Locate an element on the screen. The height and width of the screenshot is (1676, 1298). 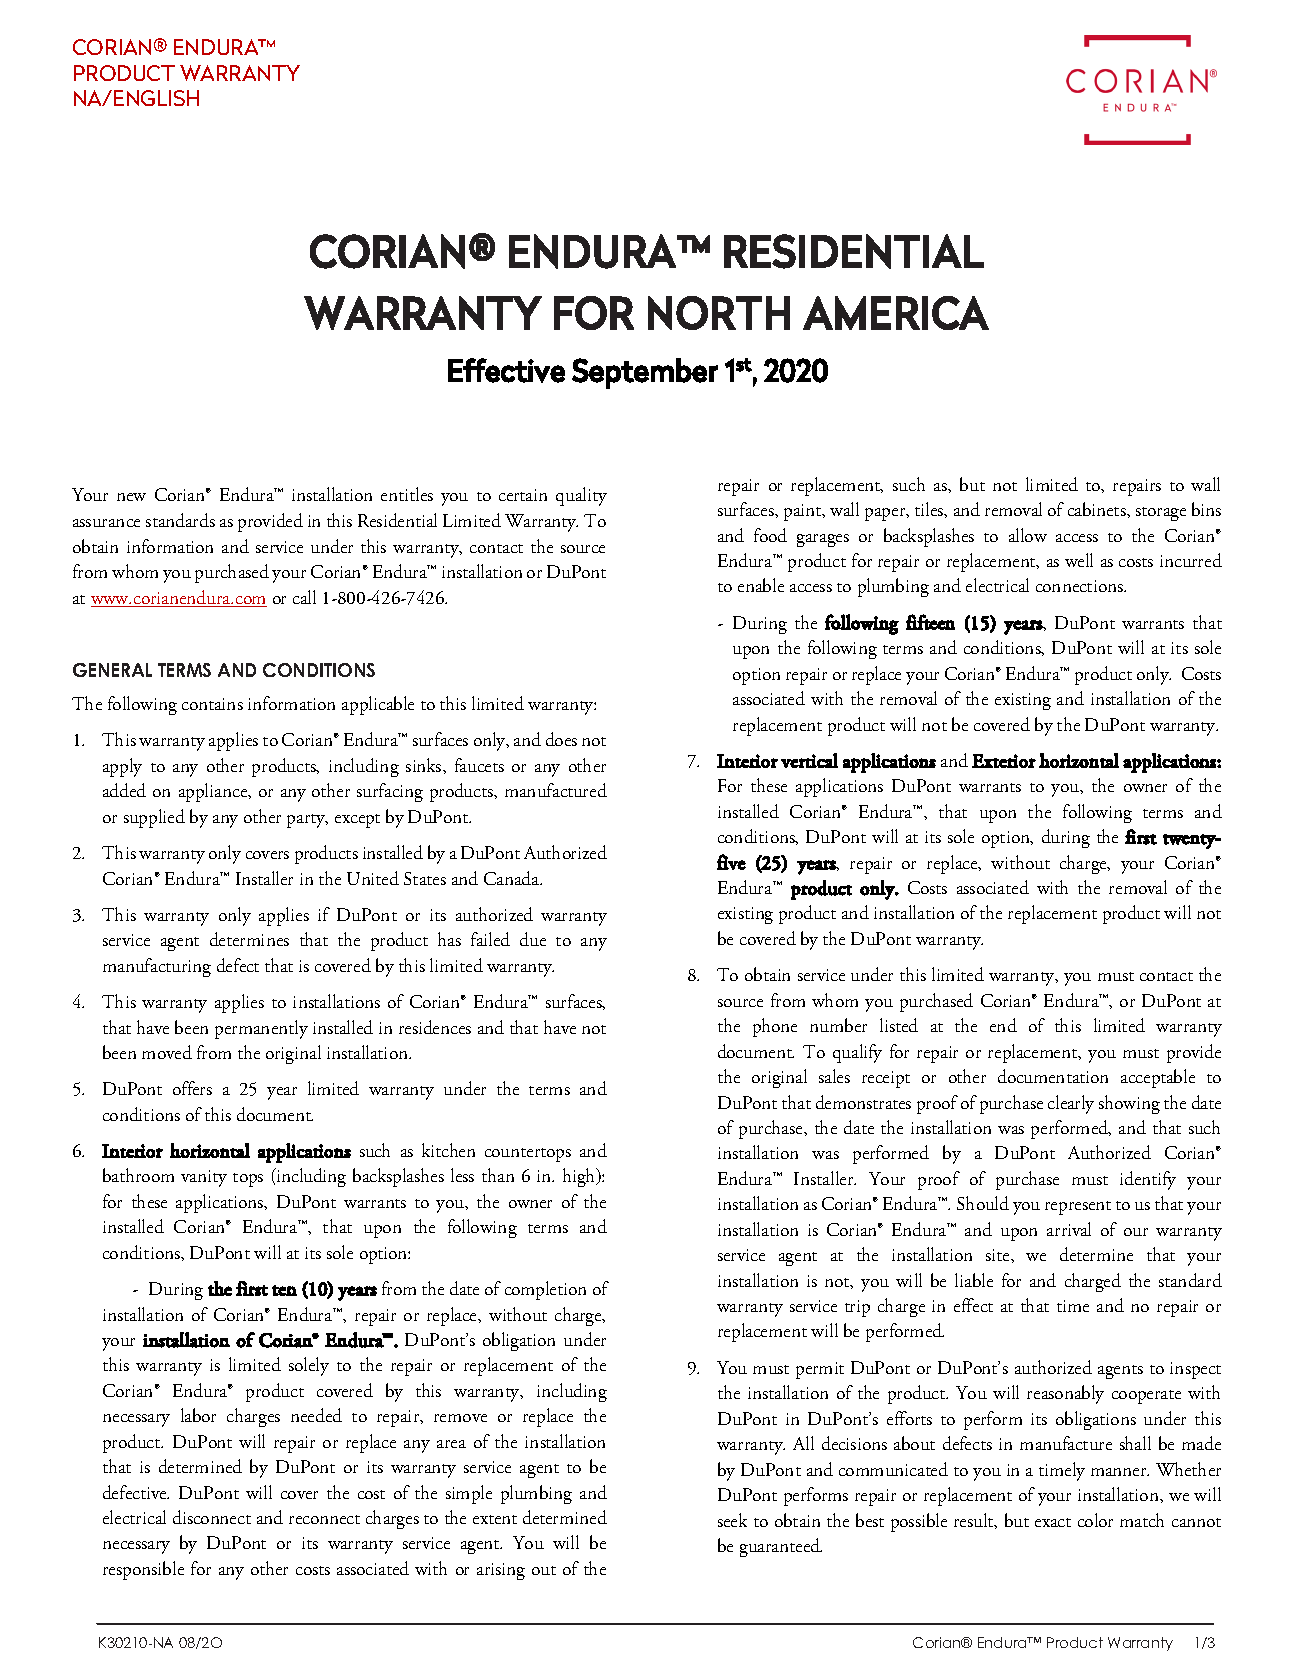
new is located at coordinates (131, 497).
